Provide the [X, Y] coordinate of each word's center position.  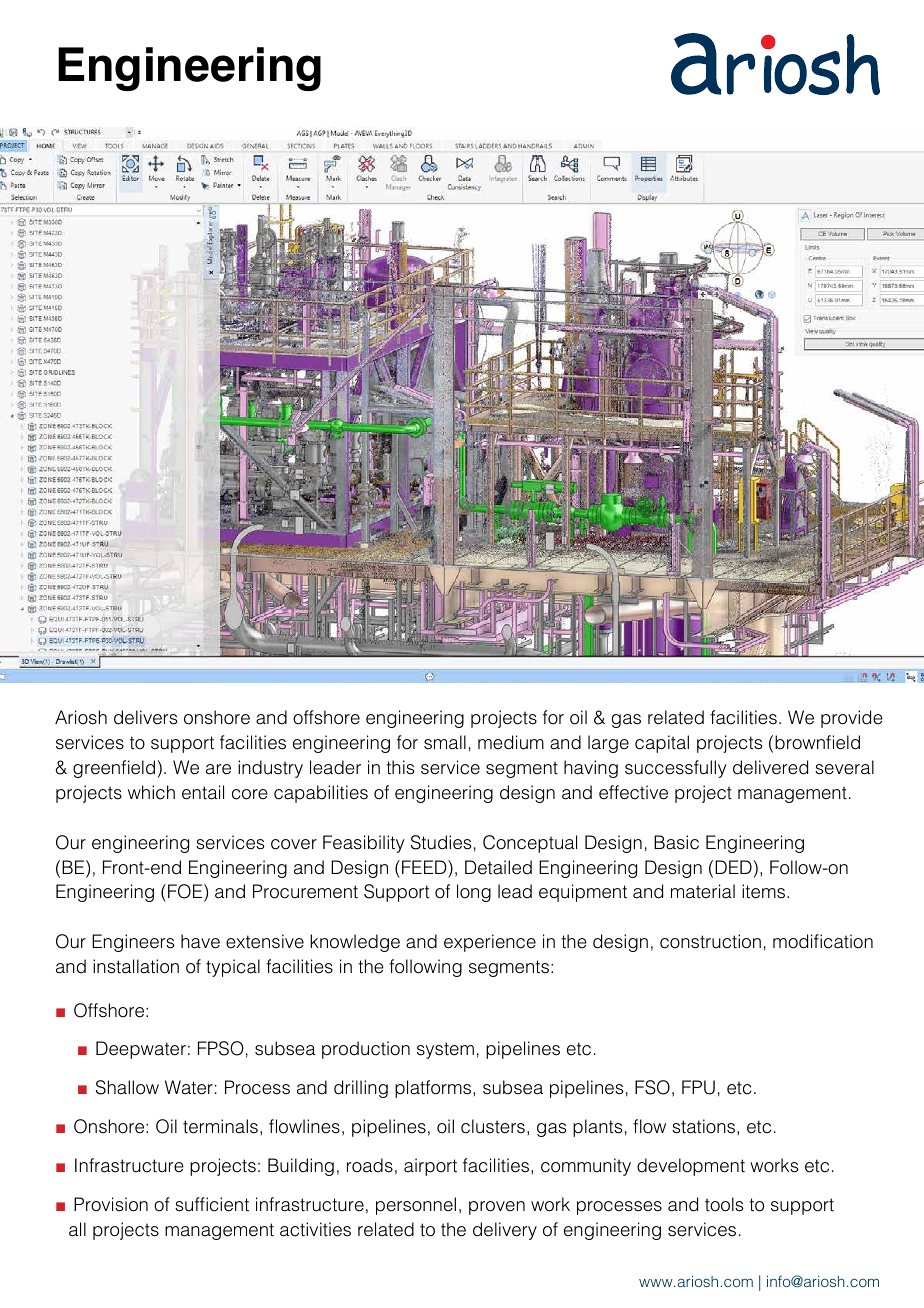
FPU [698, 1087]
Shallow [127, 1087]
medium [511, 742]
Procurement [305, 891]
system [445, 1050]
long [474, 893]
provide [852, 719]
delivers [145, 717]
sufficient [212, 1204]
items [763, 891]
